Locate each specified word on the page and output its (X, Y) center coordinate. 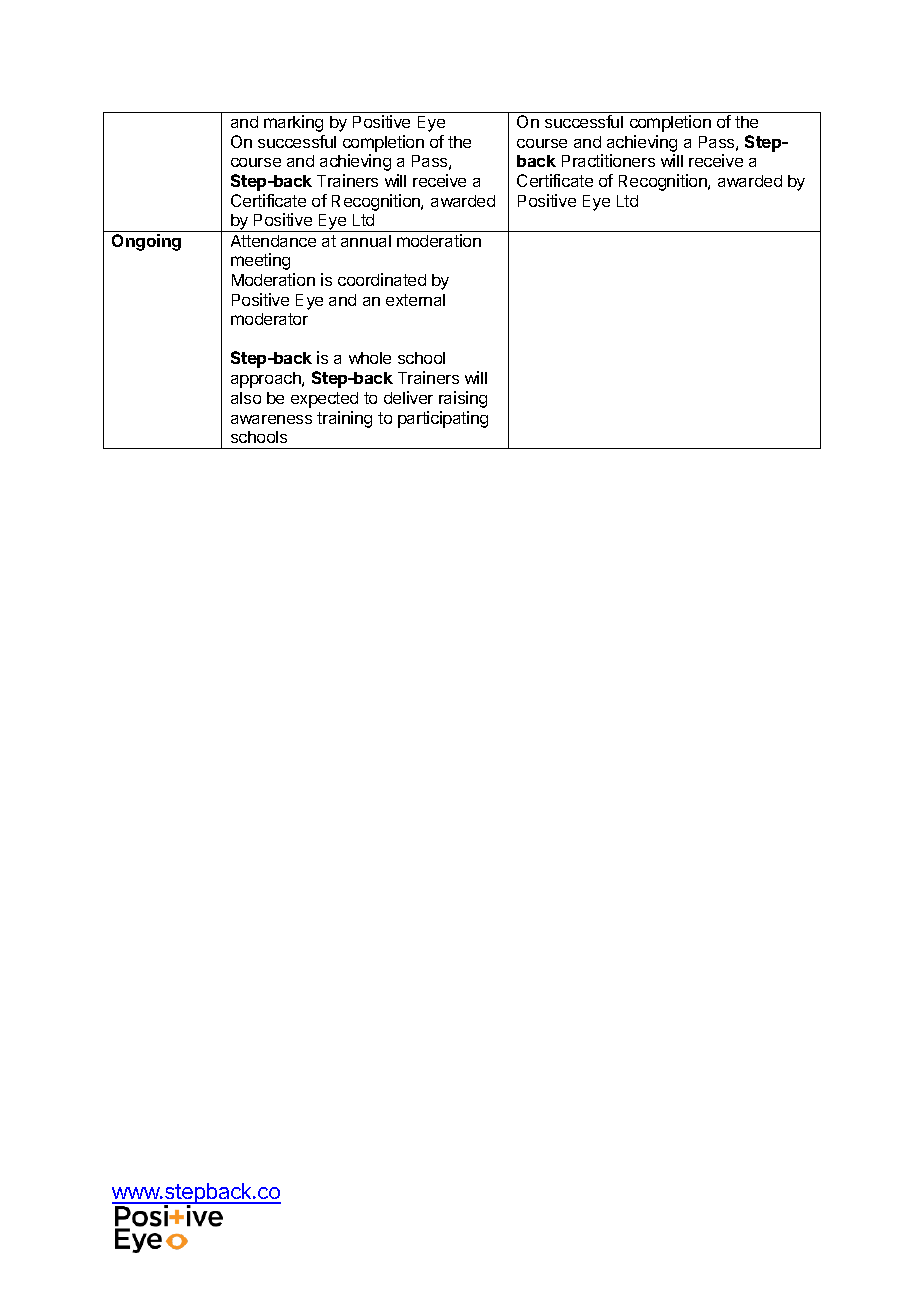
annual (366, 241)
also (246, 398)
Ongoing (146, 242)
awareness (271, 419)
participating (443, 419)
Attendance (273, 241)
